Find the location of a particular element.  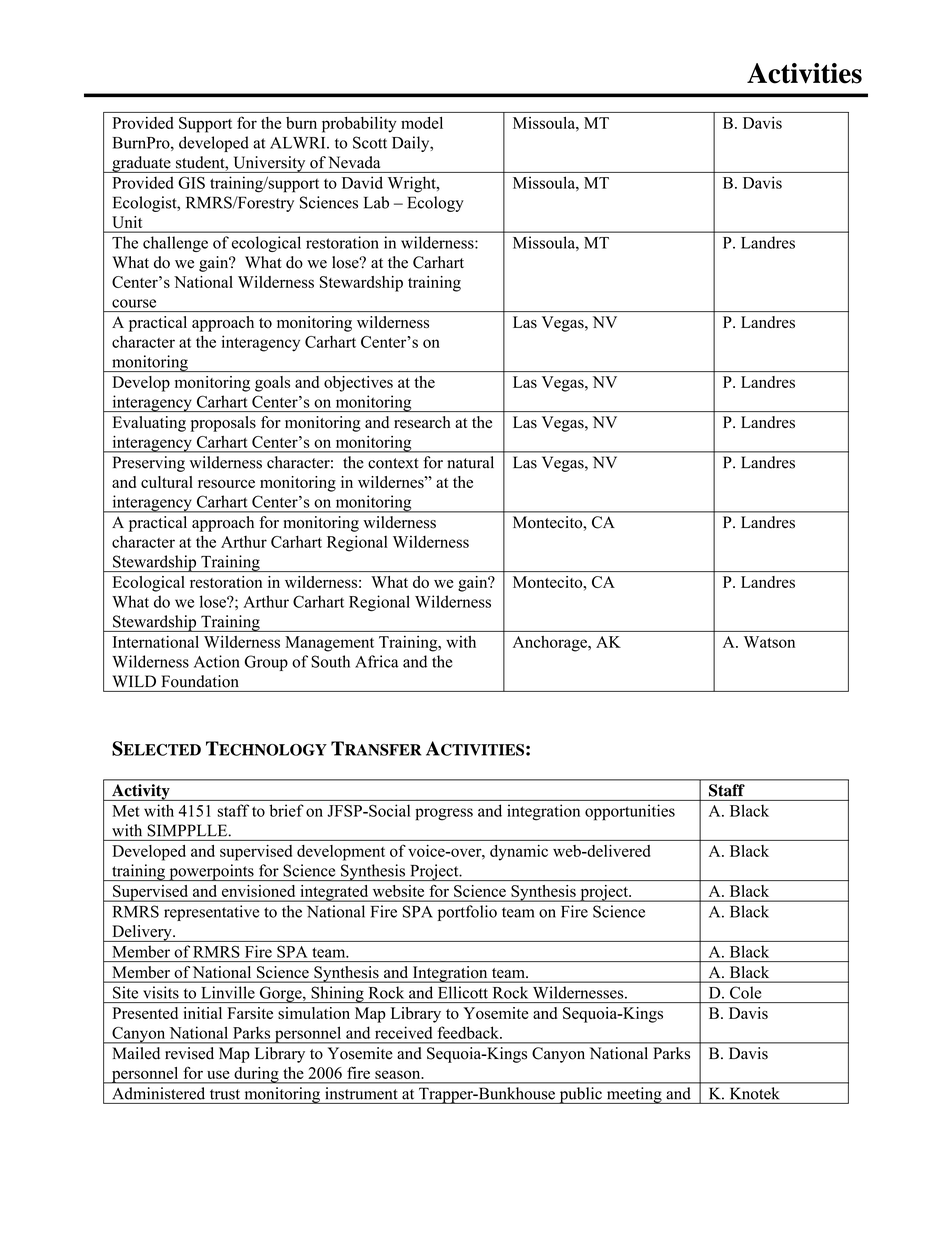

model is located at coordinates (422, 123).
